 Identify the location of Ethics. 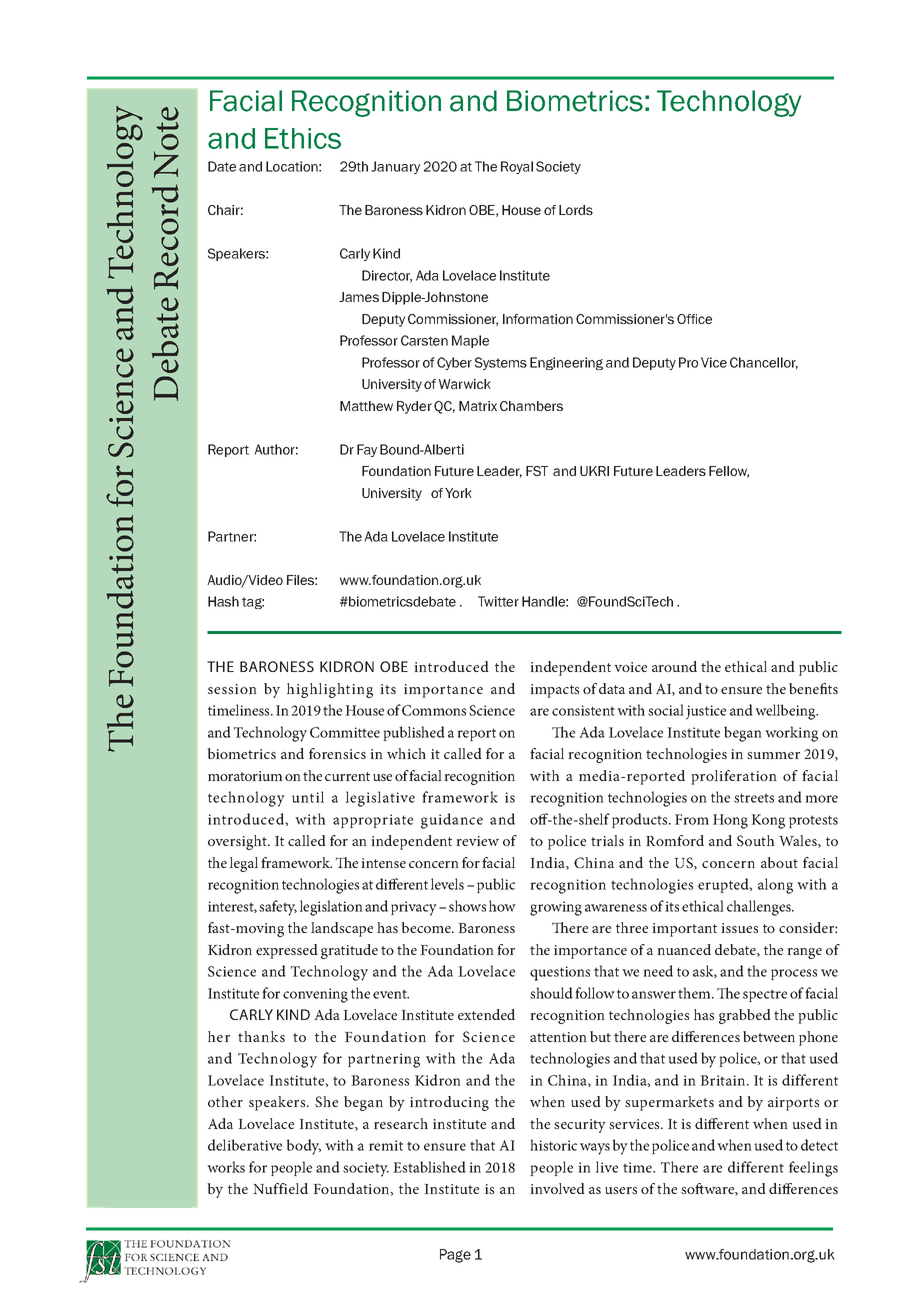
(303, 138).
